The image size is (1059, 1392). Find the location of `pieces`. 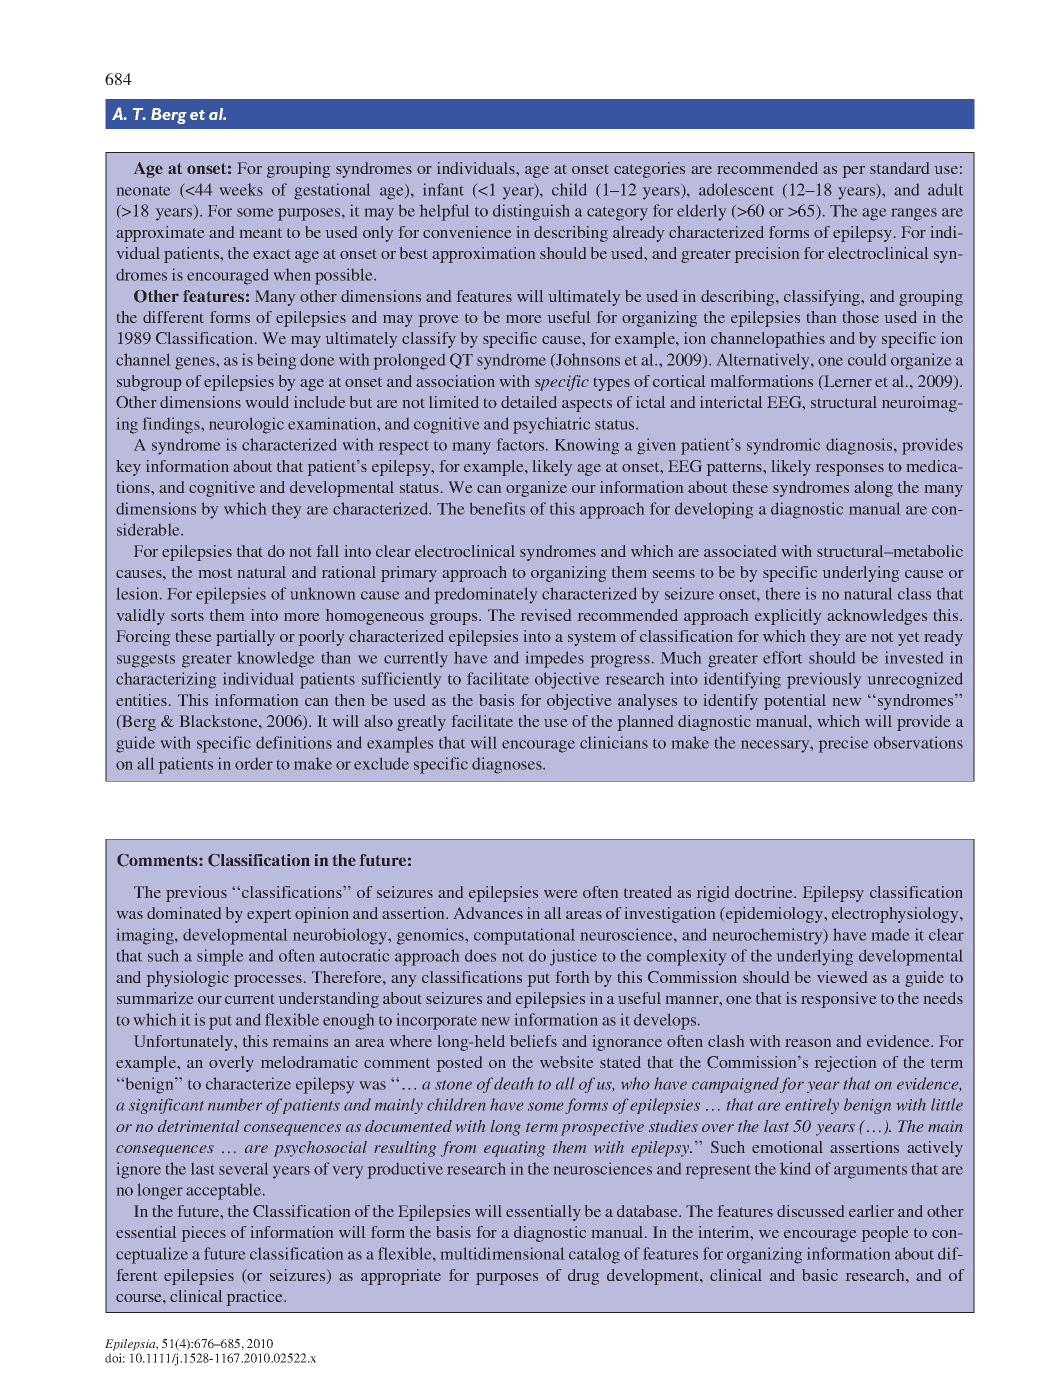

pieces is located at coordinates (204, 1234).
